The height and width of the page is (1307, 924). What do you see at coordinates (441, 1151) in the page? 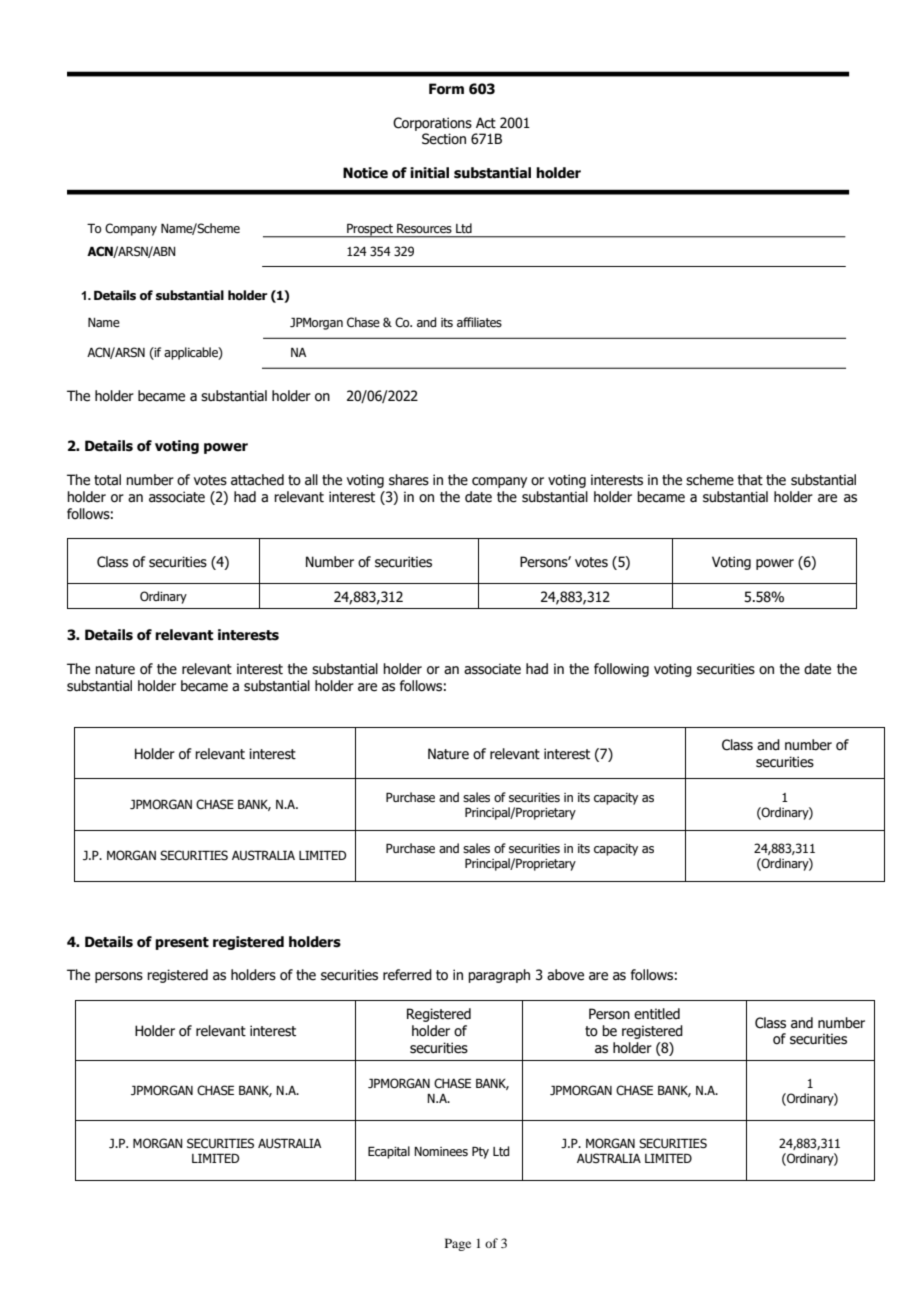
I see `Nominees` at bounding box center [441, 1151].
